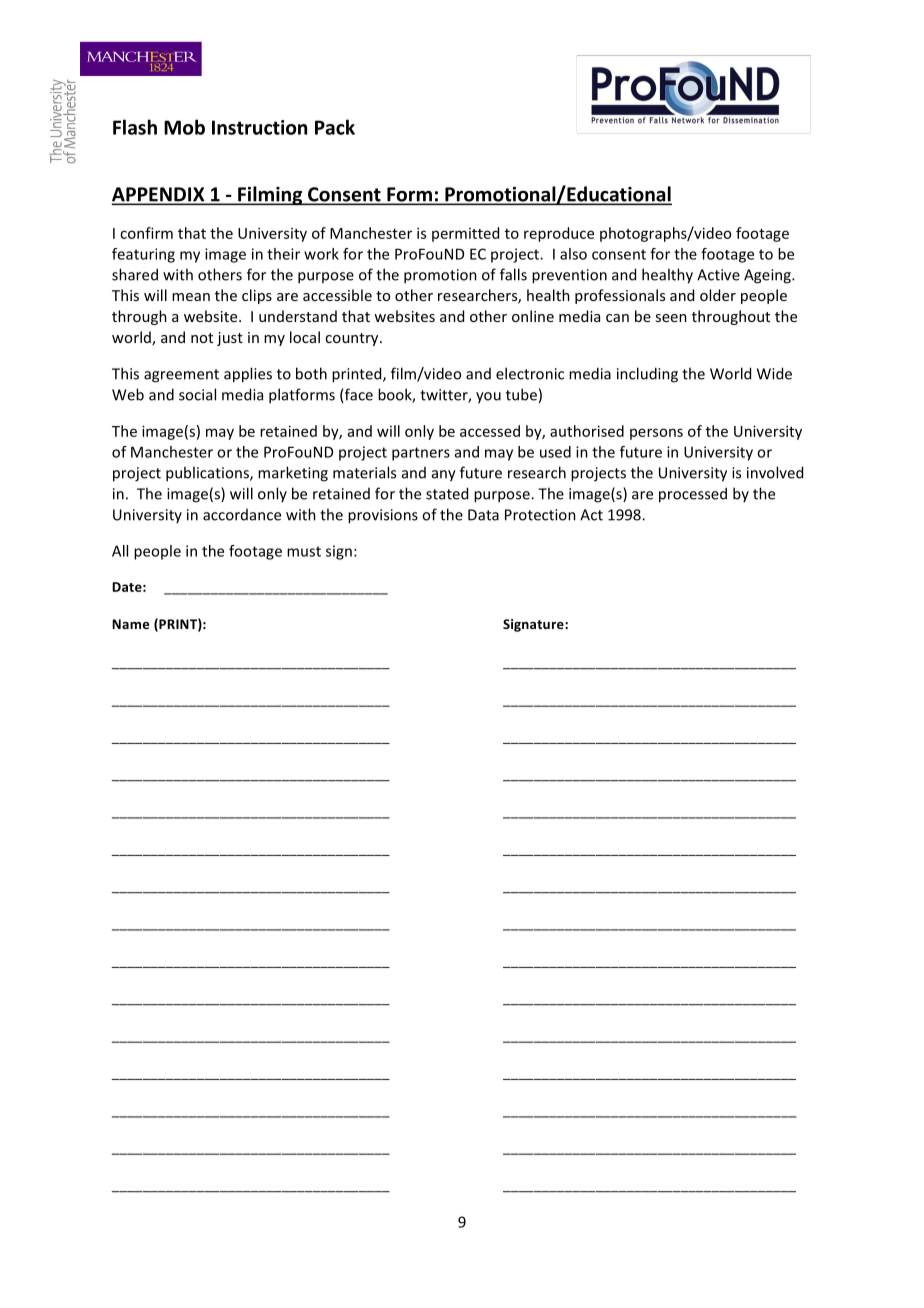 The image size is (924, 1308). Describe the element at coordinates (513, 274) in the screenshot. I see `falls` at that location.
